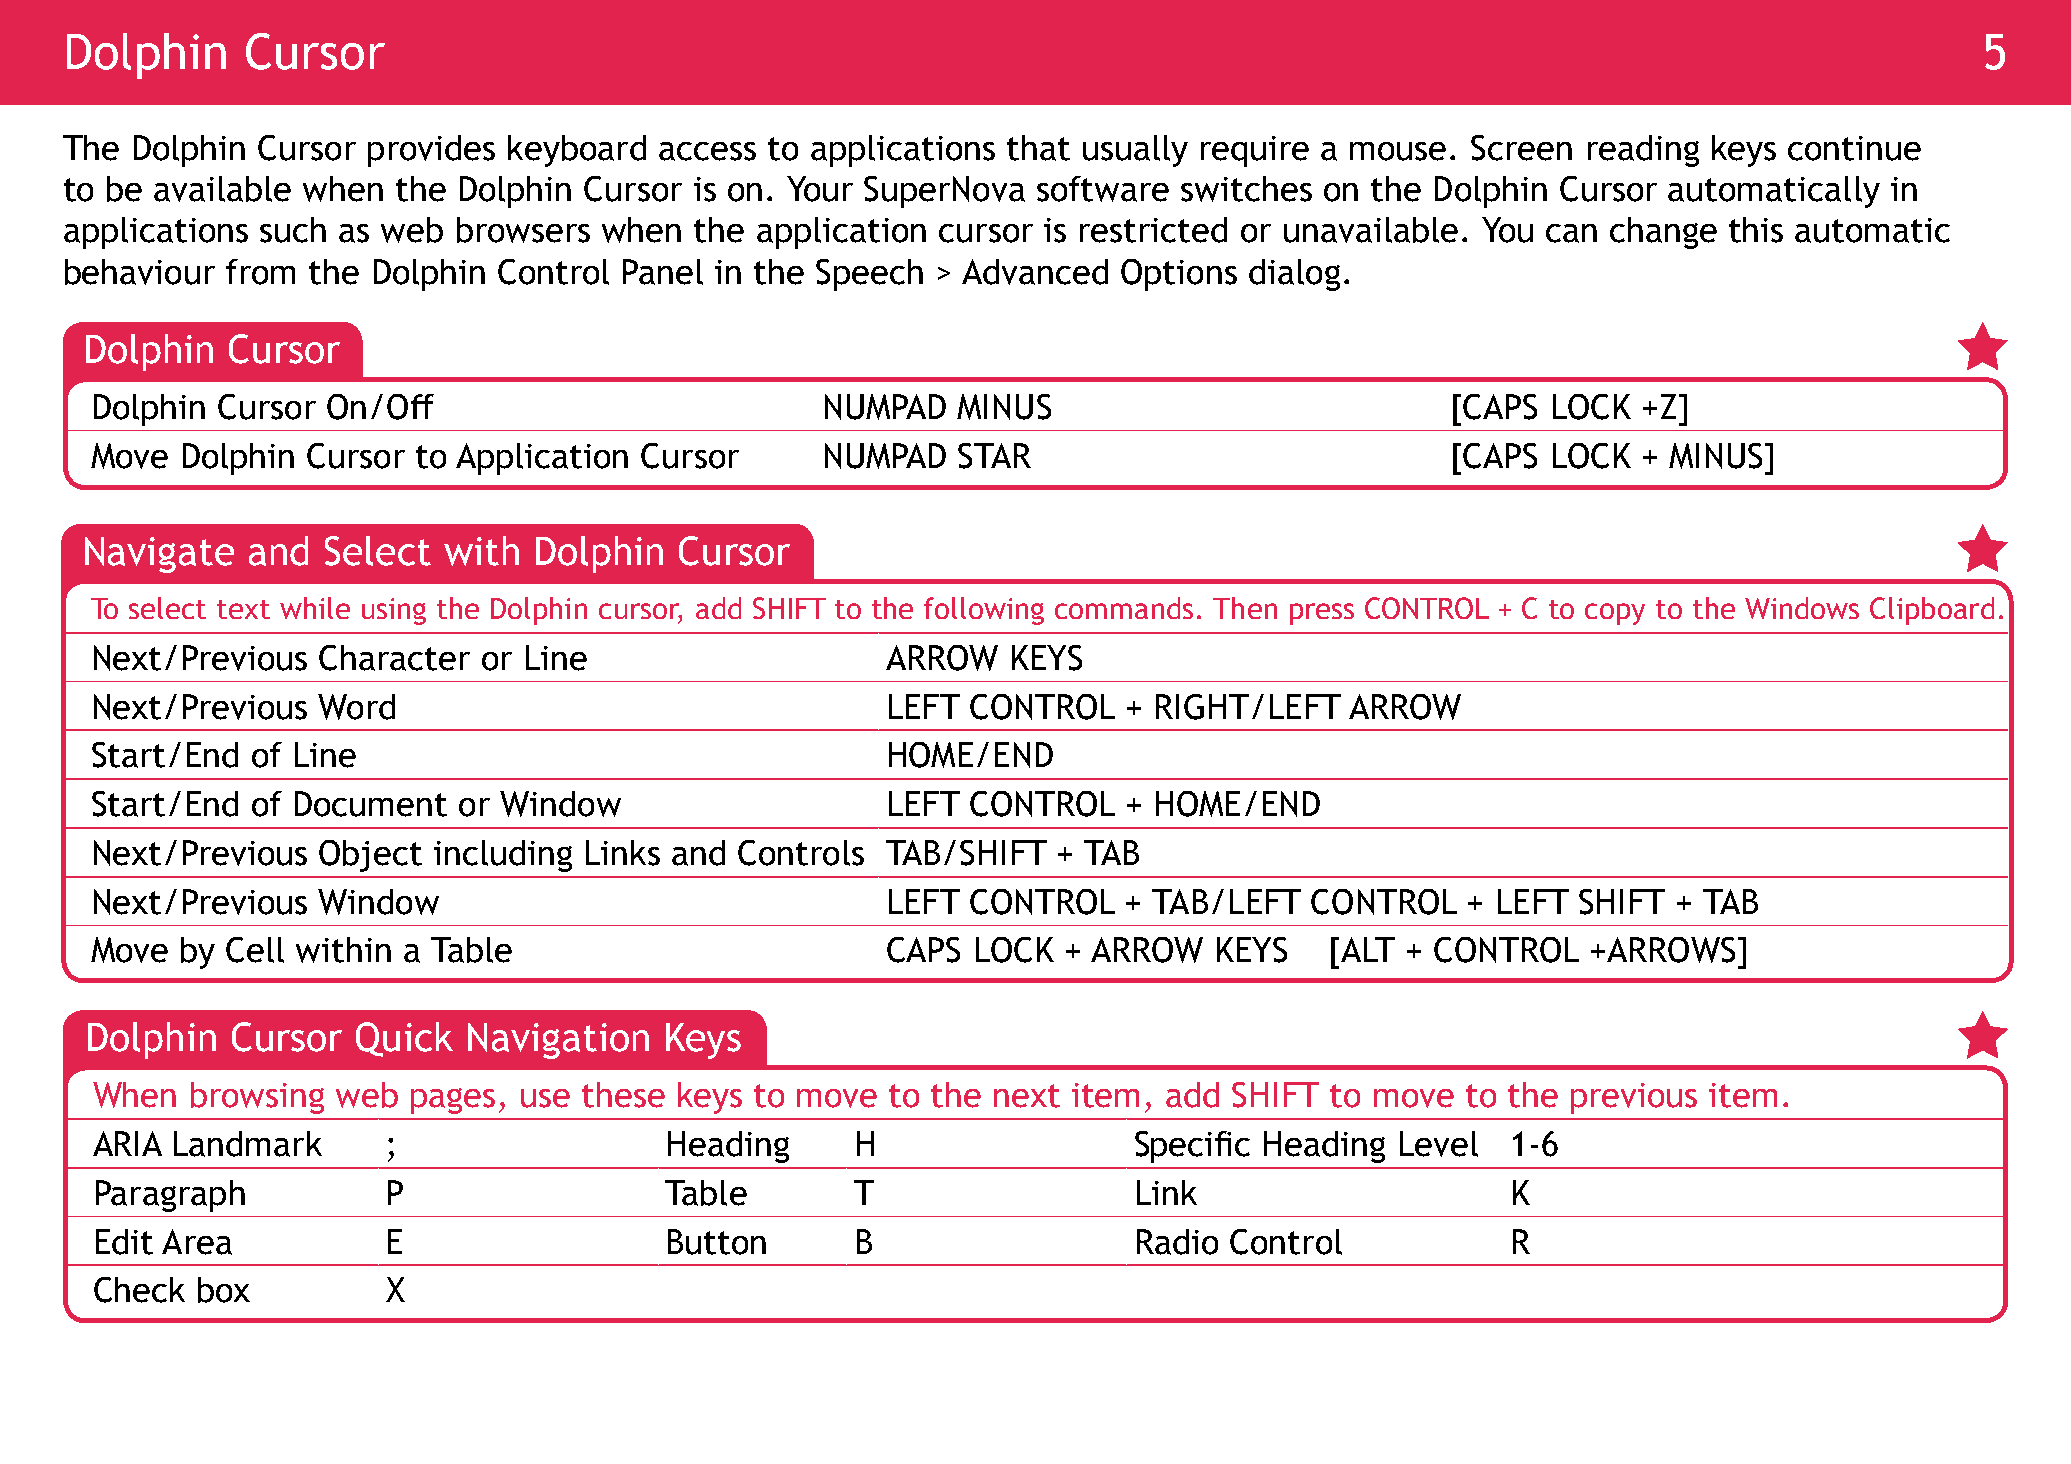 The image size is (2071, 1464). Describe the element at coordinates (197, 1242) in the screenshot. I see `Area` at that location.
